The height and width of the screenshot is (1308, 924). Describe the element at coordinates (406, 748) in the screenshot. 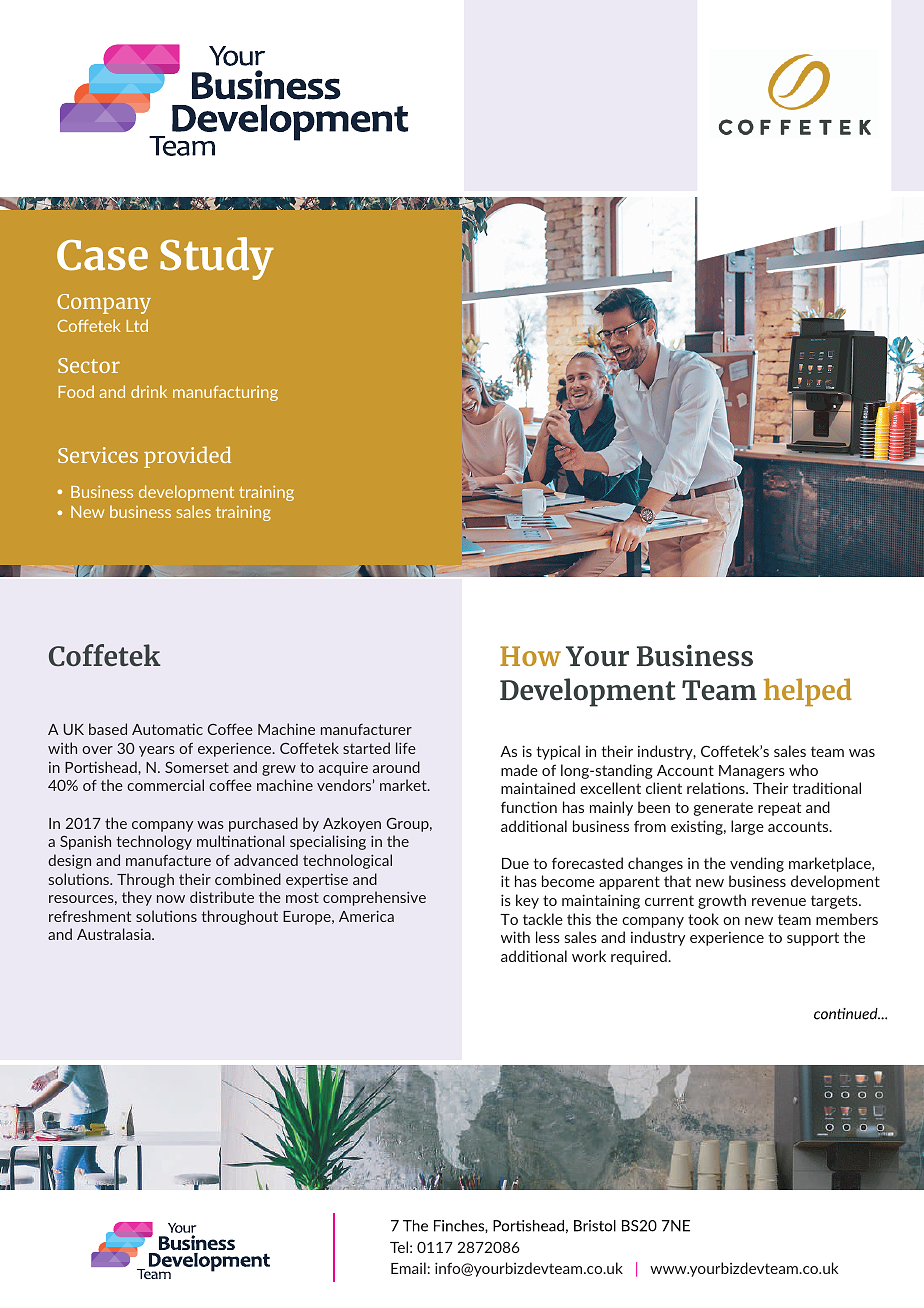

I see `life` at that location.
